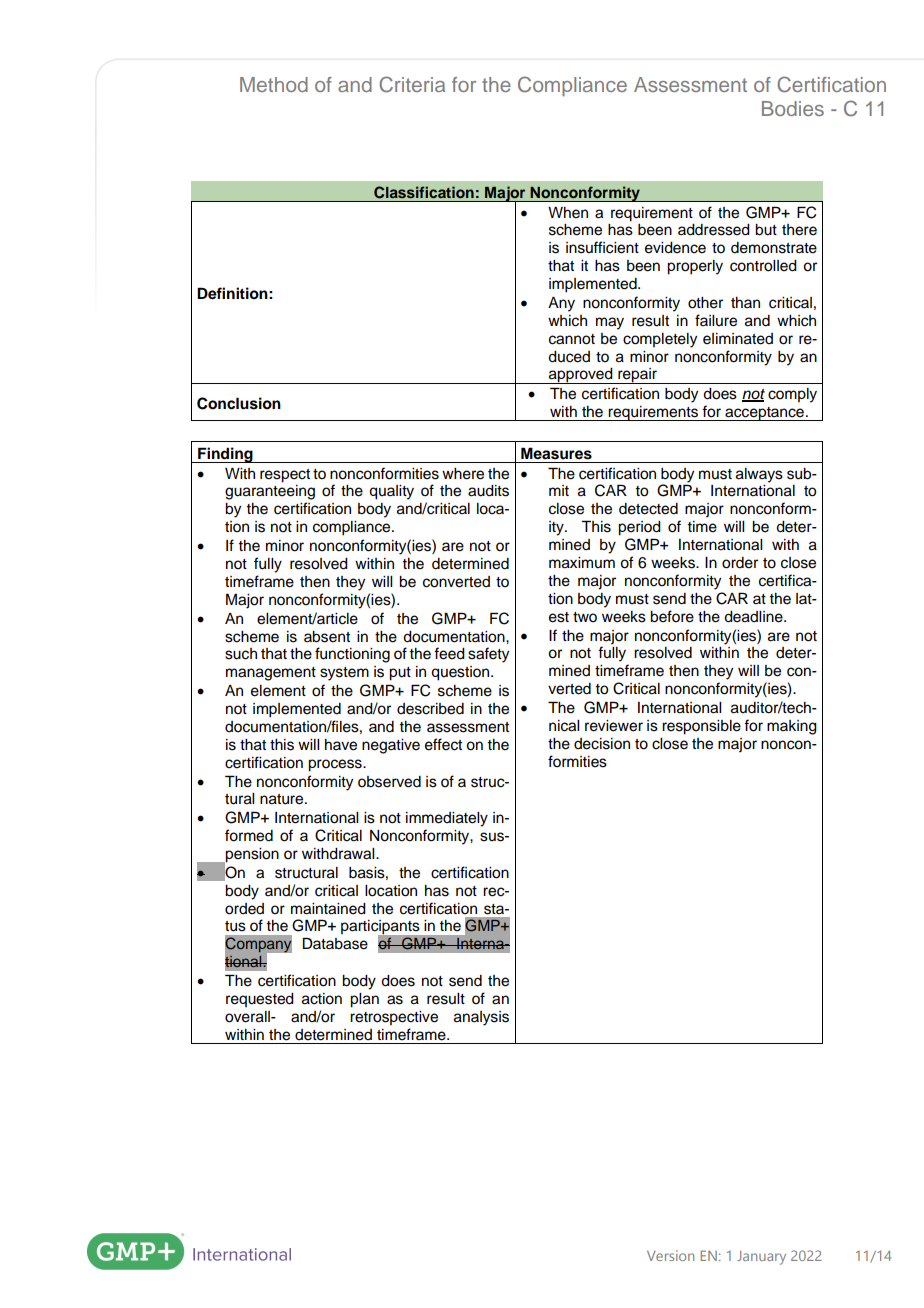 This image has height=1308, width=924. What do you see at coordinates (793, 108) in the image?
I see `Bodies` at bounding box center [793, 108].
